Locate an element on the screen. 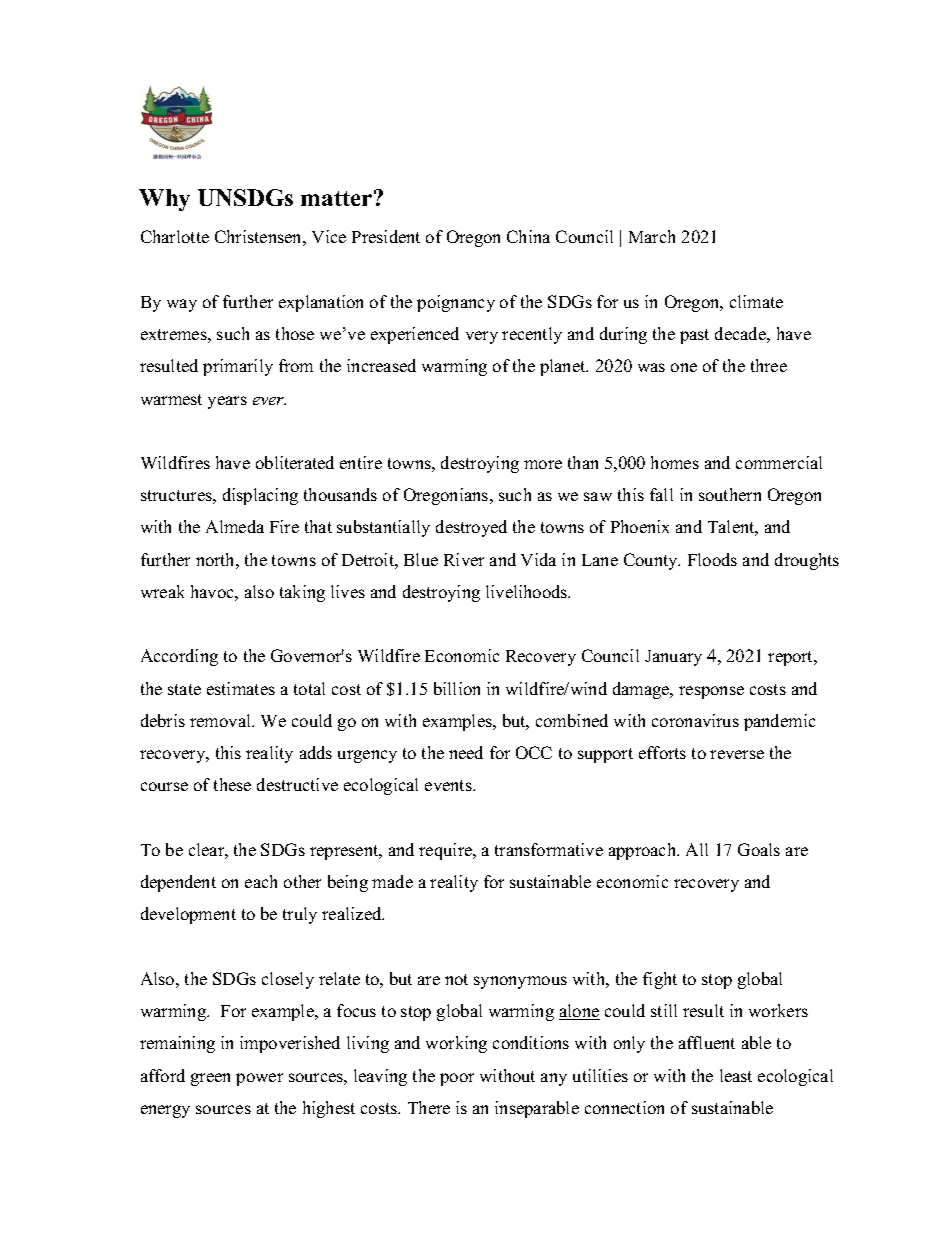 This screenshot has height=1233, width=952. China is located at coordinates (528, 236).
